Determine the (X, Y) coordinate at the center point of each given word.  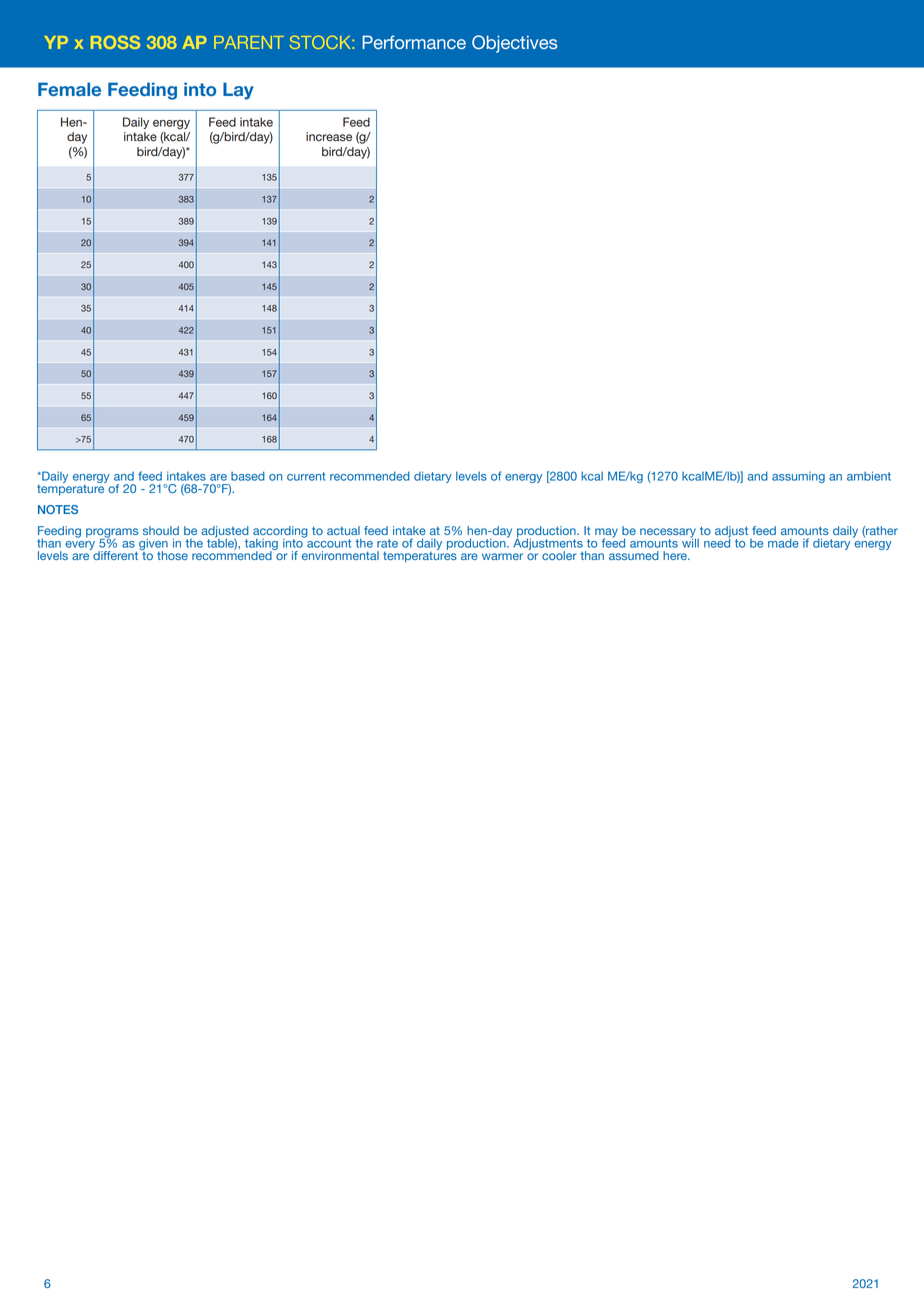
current (306, 476)
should (161, 530)
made (783, 543)
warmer (502, 556)
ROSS (115, 42)
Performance (414, 42)
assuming (798, 477)
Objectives (515, 44)
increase (329, 137)
